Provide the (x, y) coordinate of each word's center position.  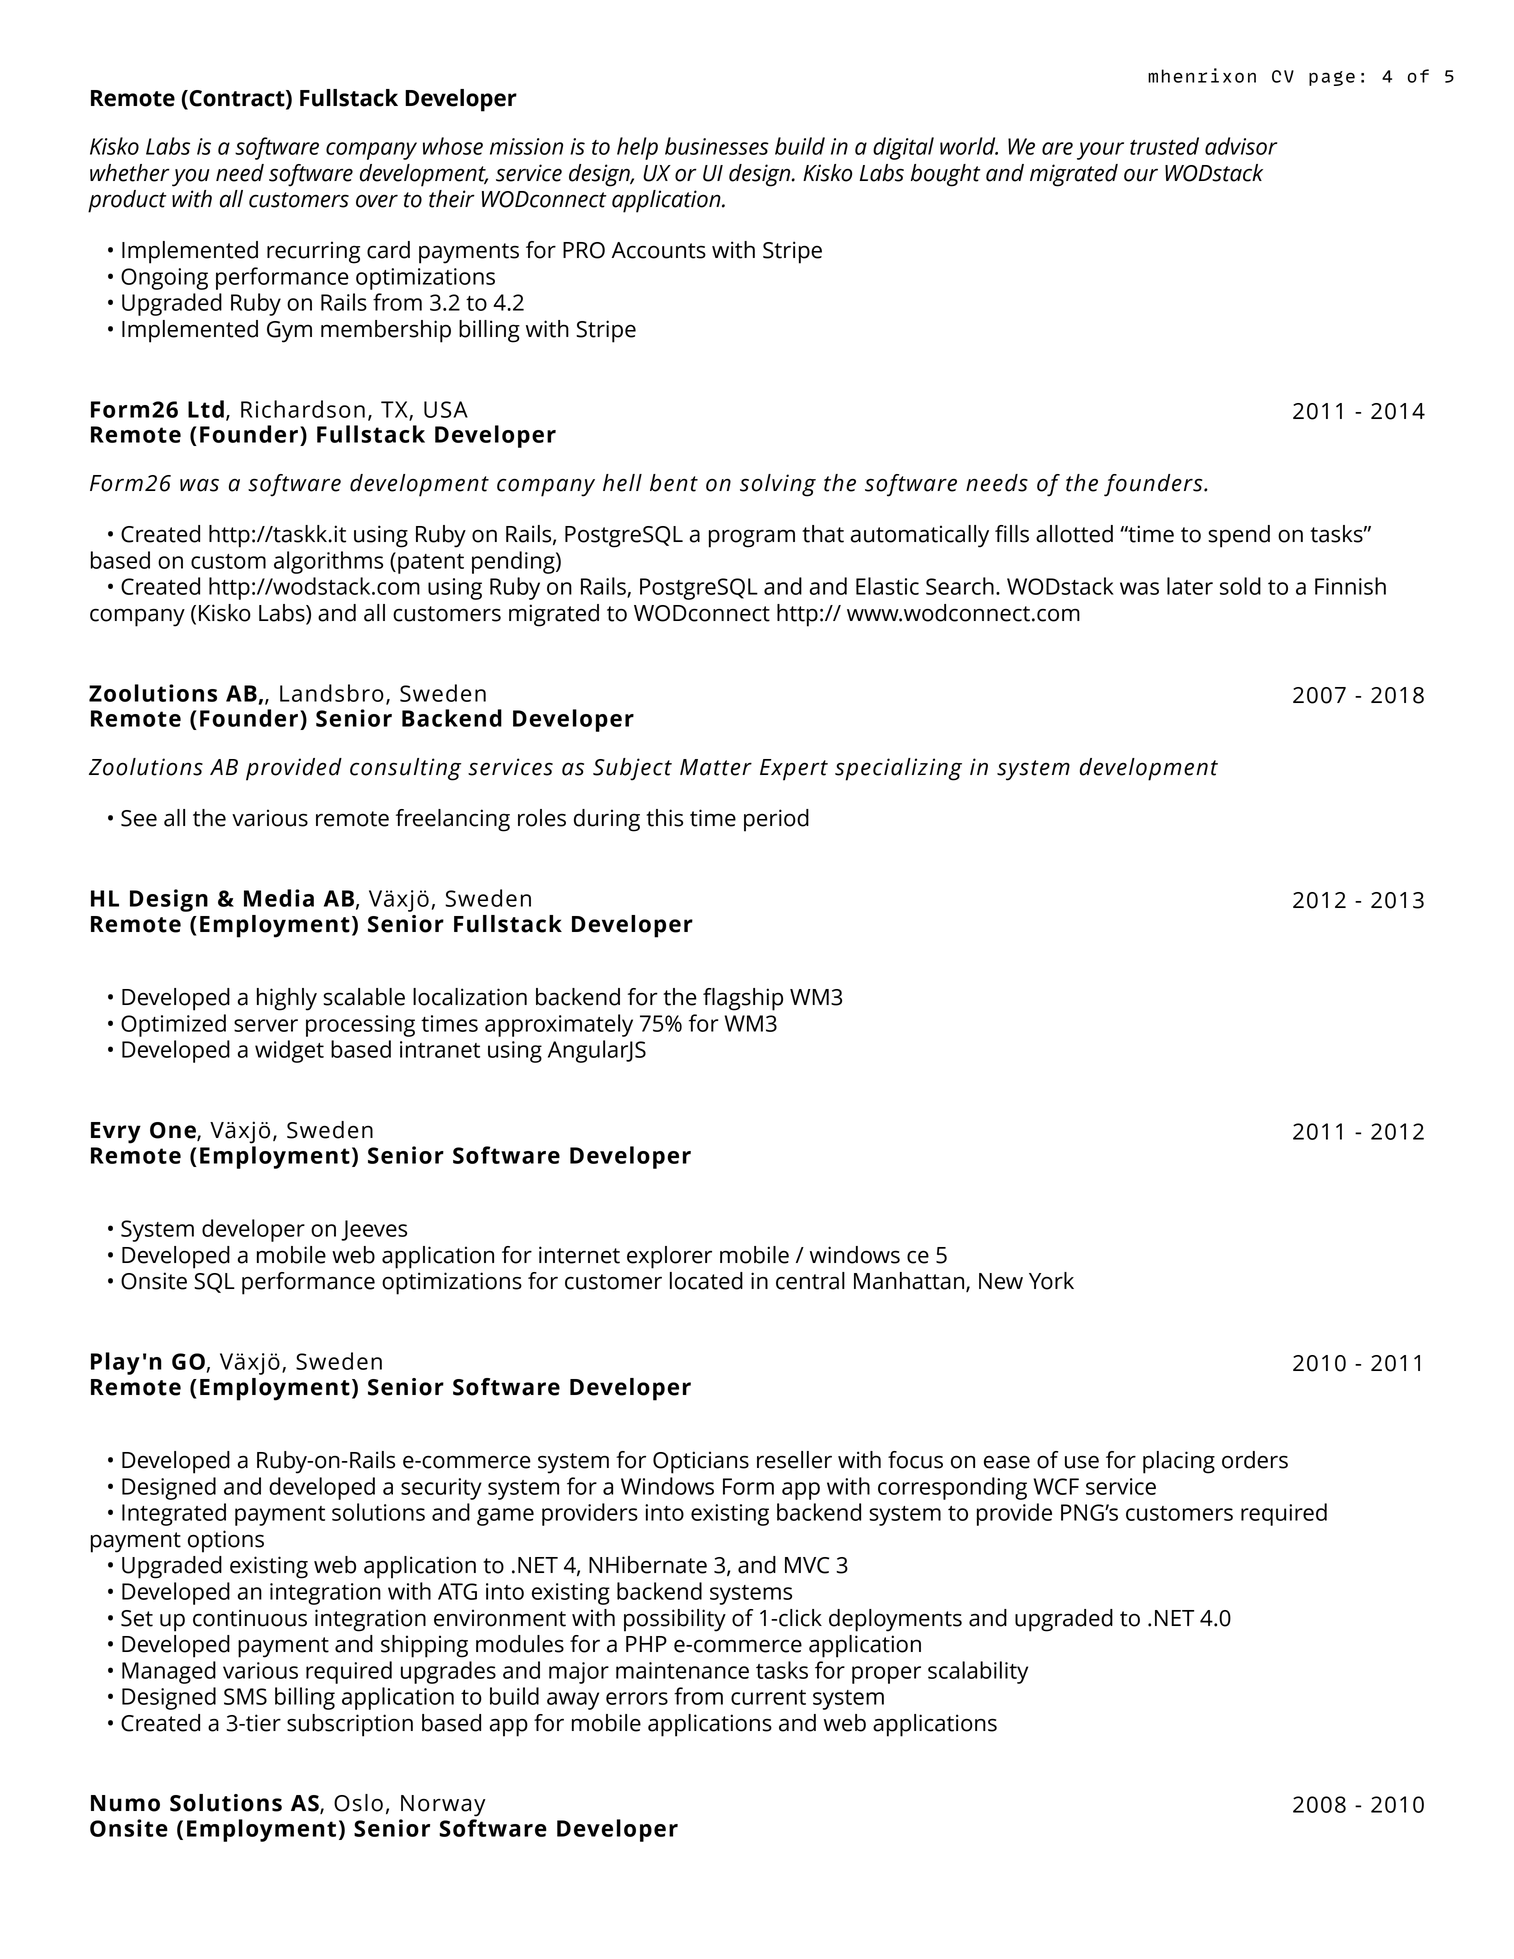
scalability (978, 1672)
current (768, 1697)
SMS (245, 1696)
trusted (1164, 146)
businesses (717, 146)
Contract (237, 99)
